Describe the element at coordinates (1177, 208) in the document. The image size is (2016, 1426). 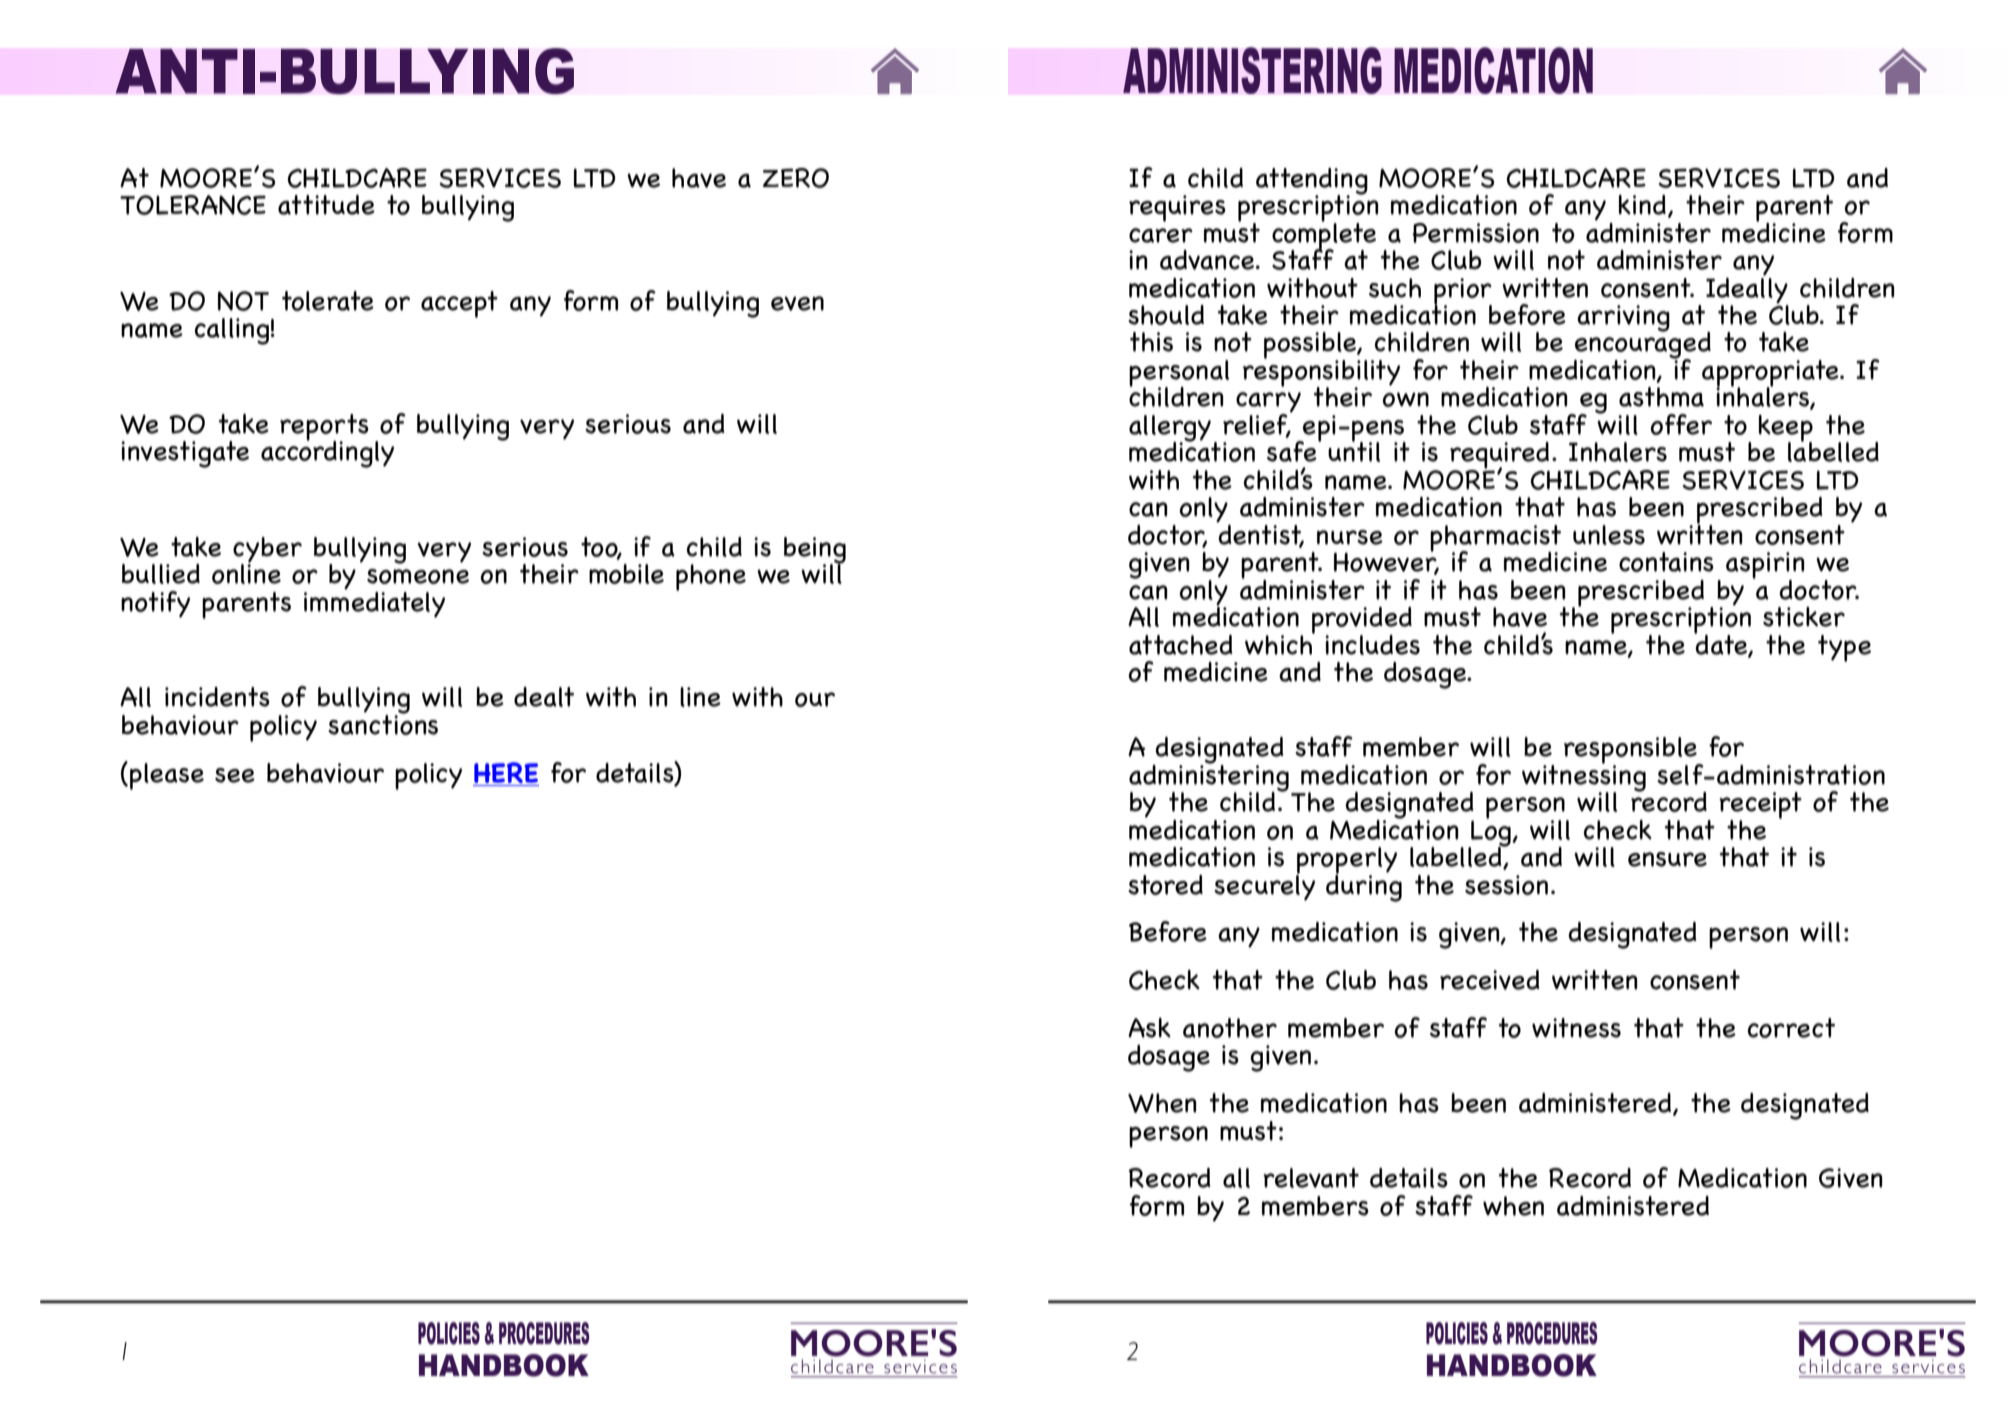
I see `requires` at that location.
